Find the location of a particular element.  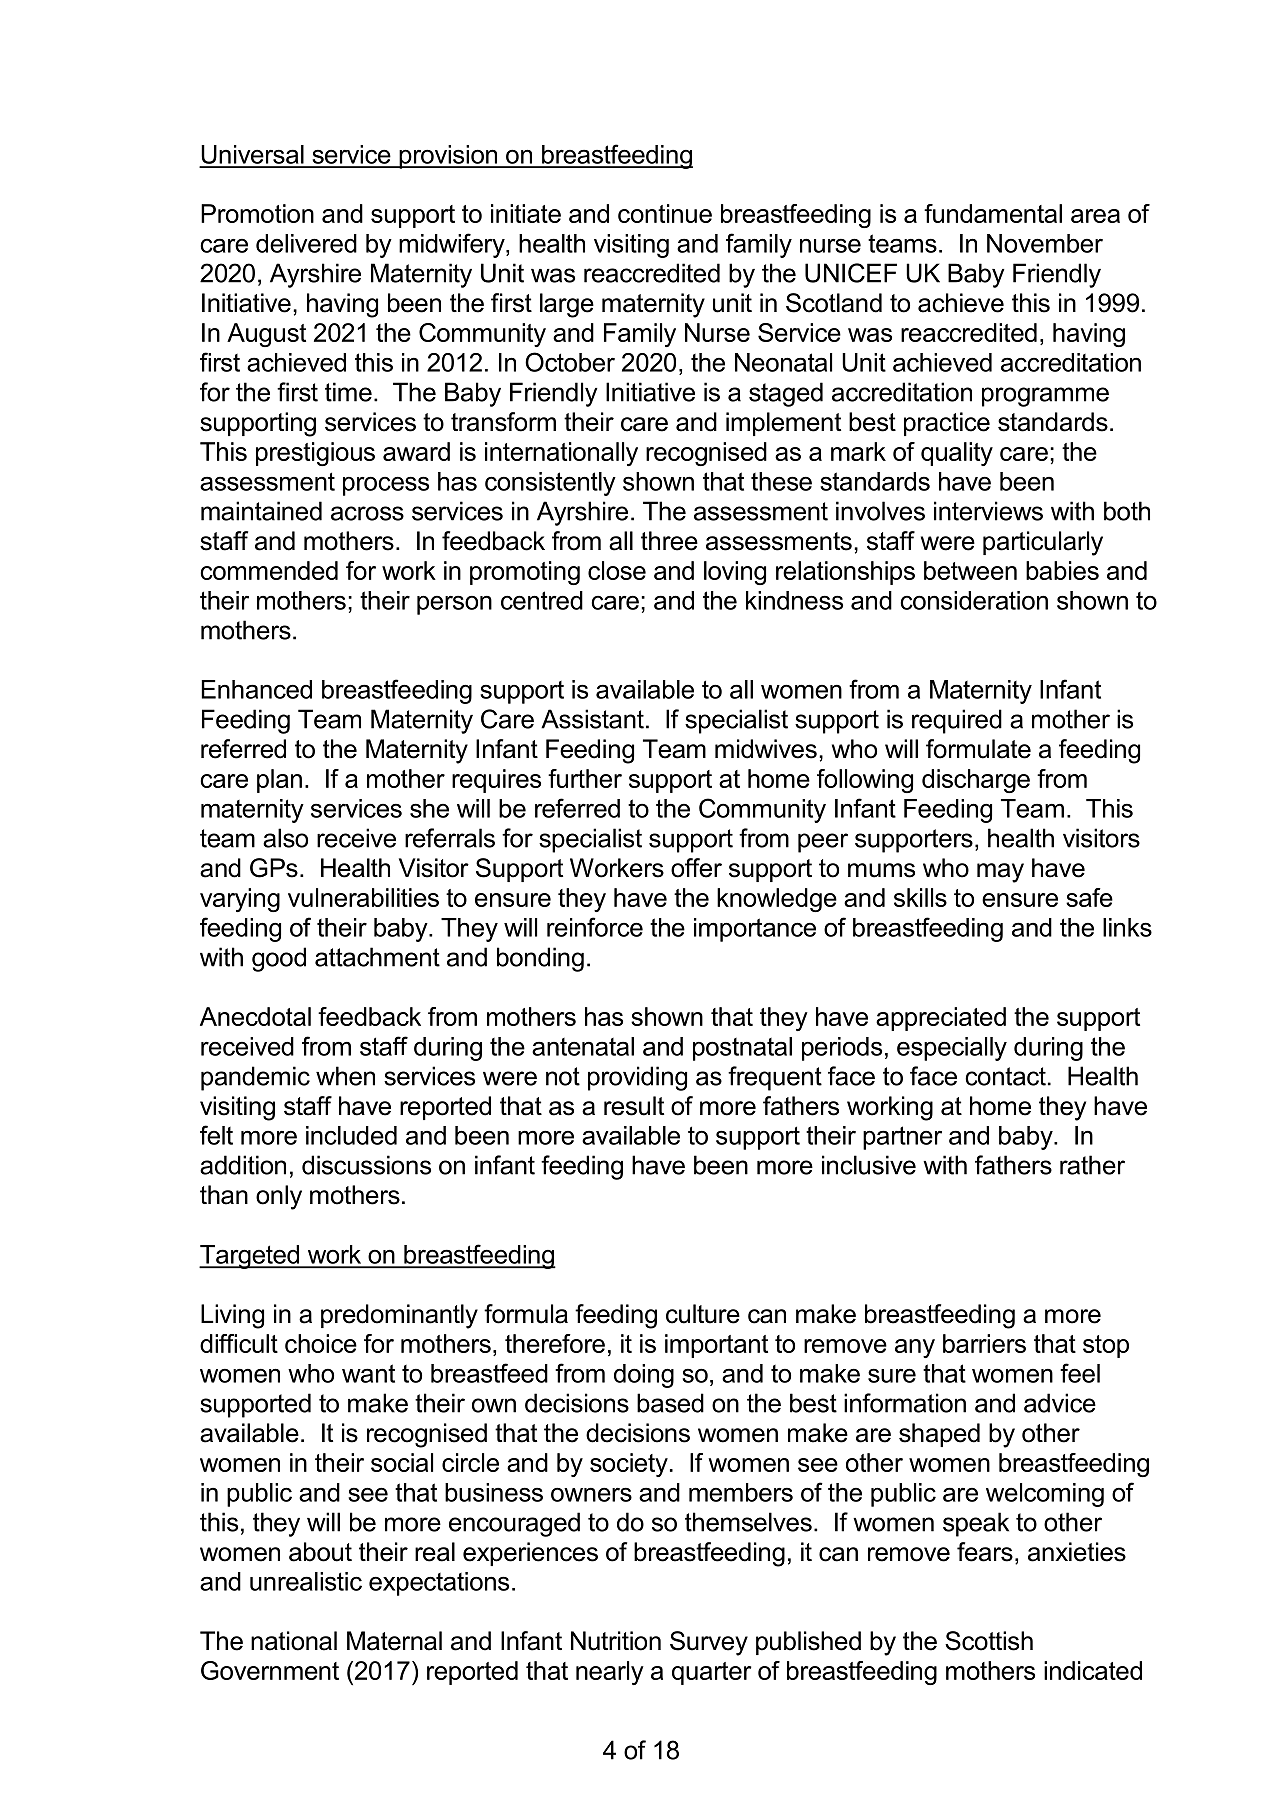

Enhanced is located at coordinates (256, 689).
